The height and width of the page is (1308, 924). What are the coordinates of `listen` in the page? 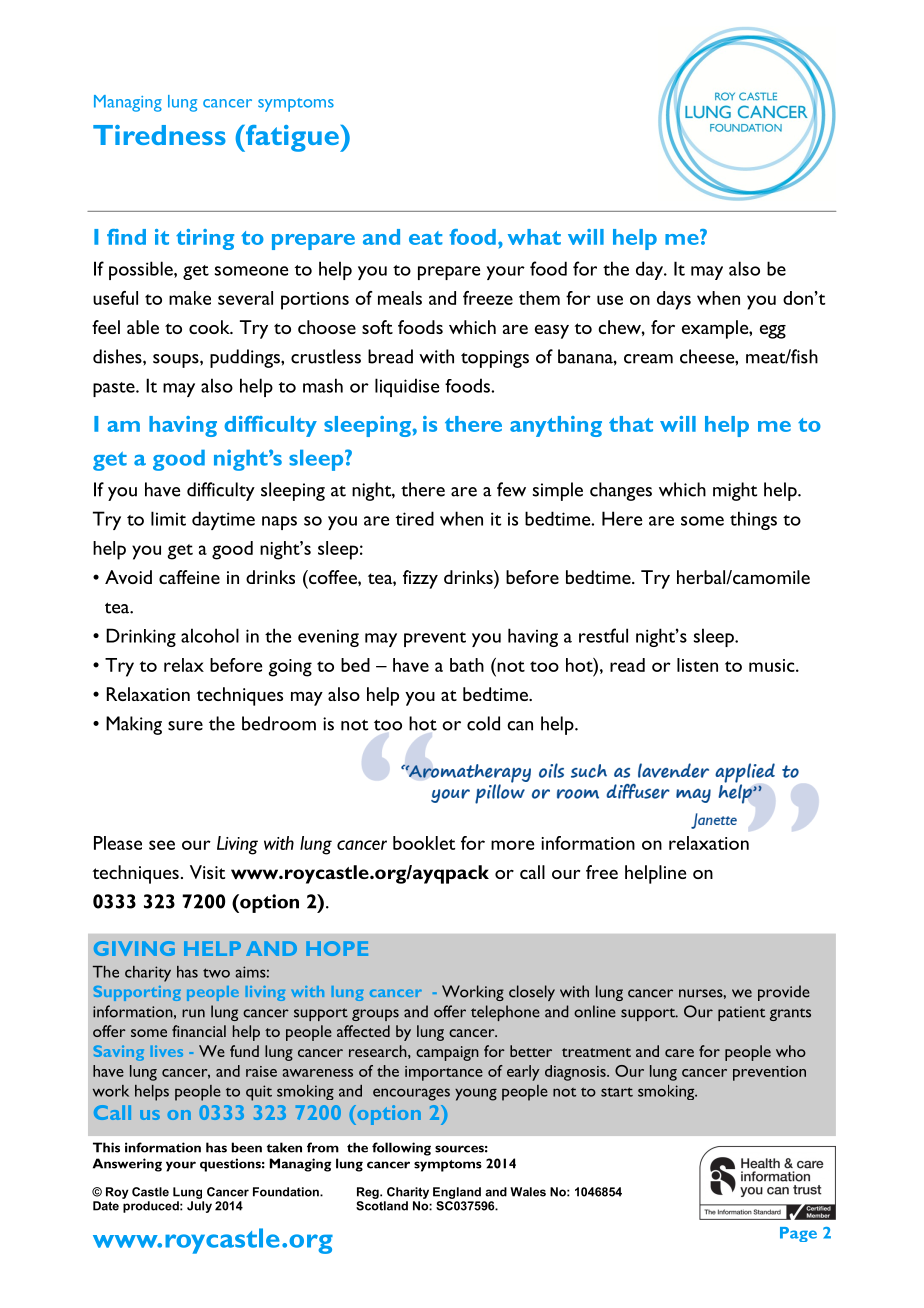 It's located at (697, 665).
